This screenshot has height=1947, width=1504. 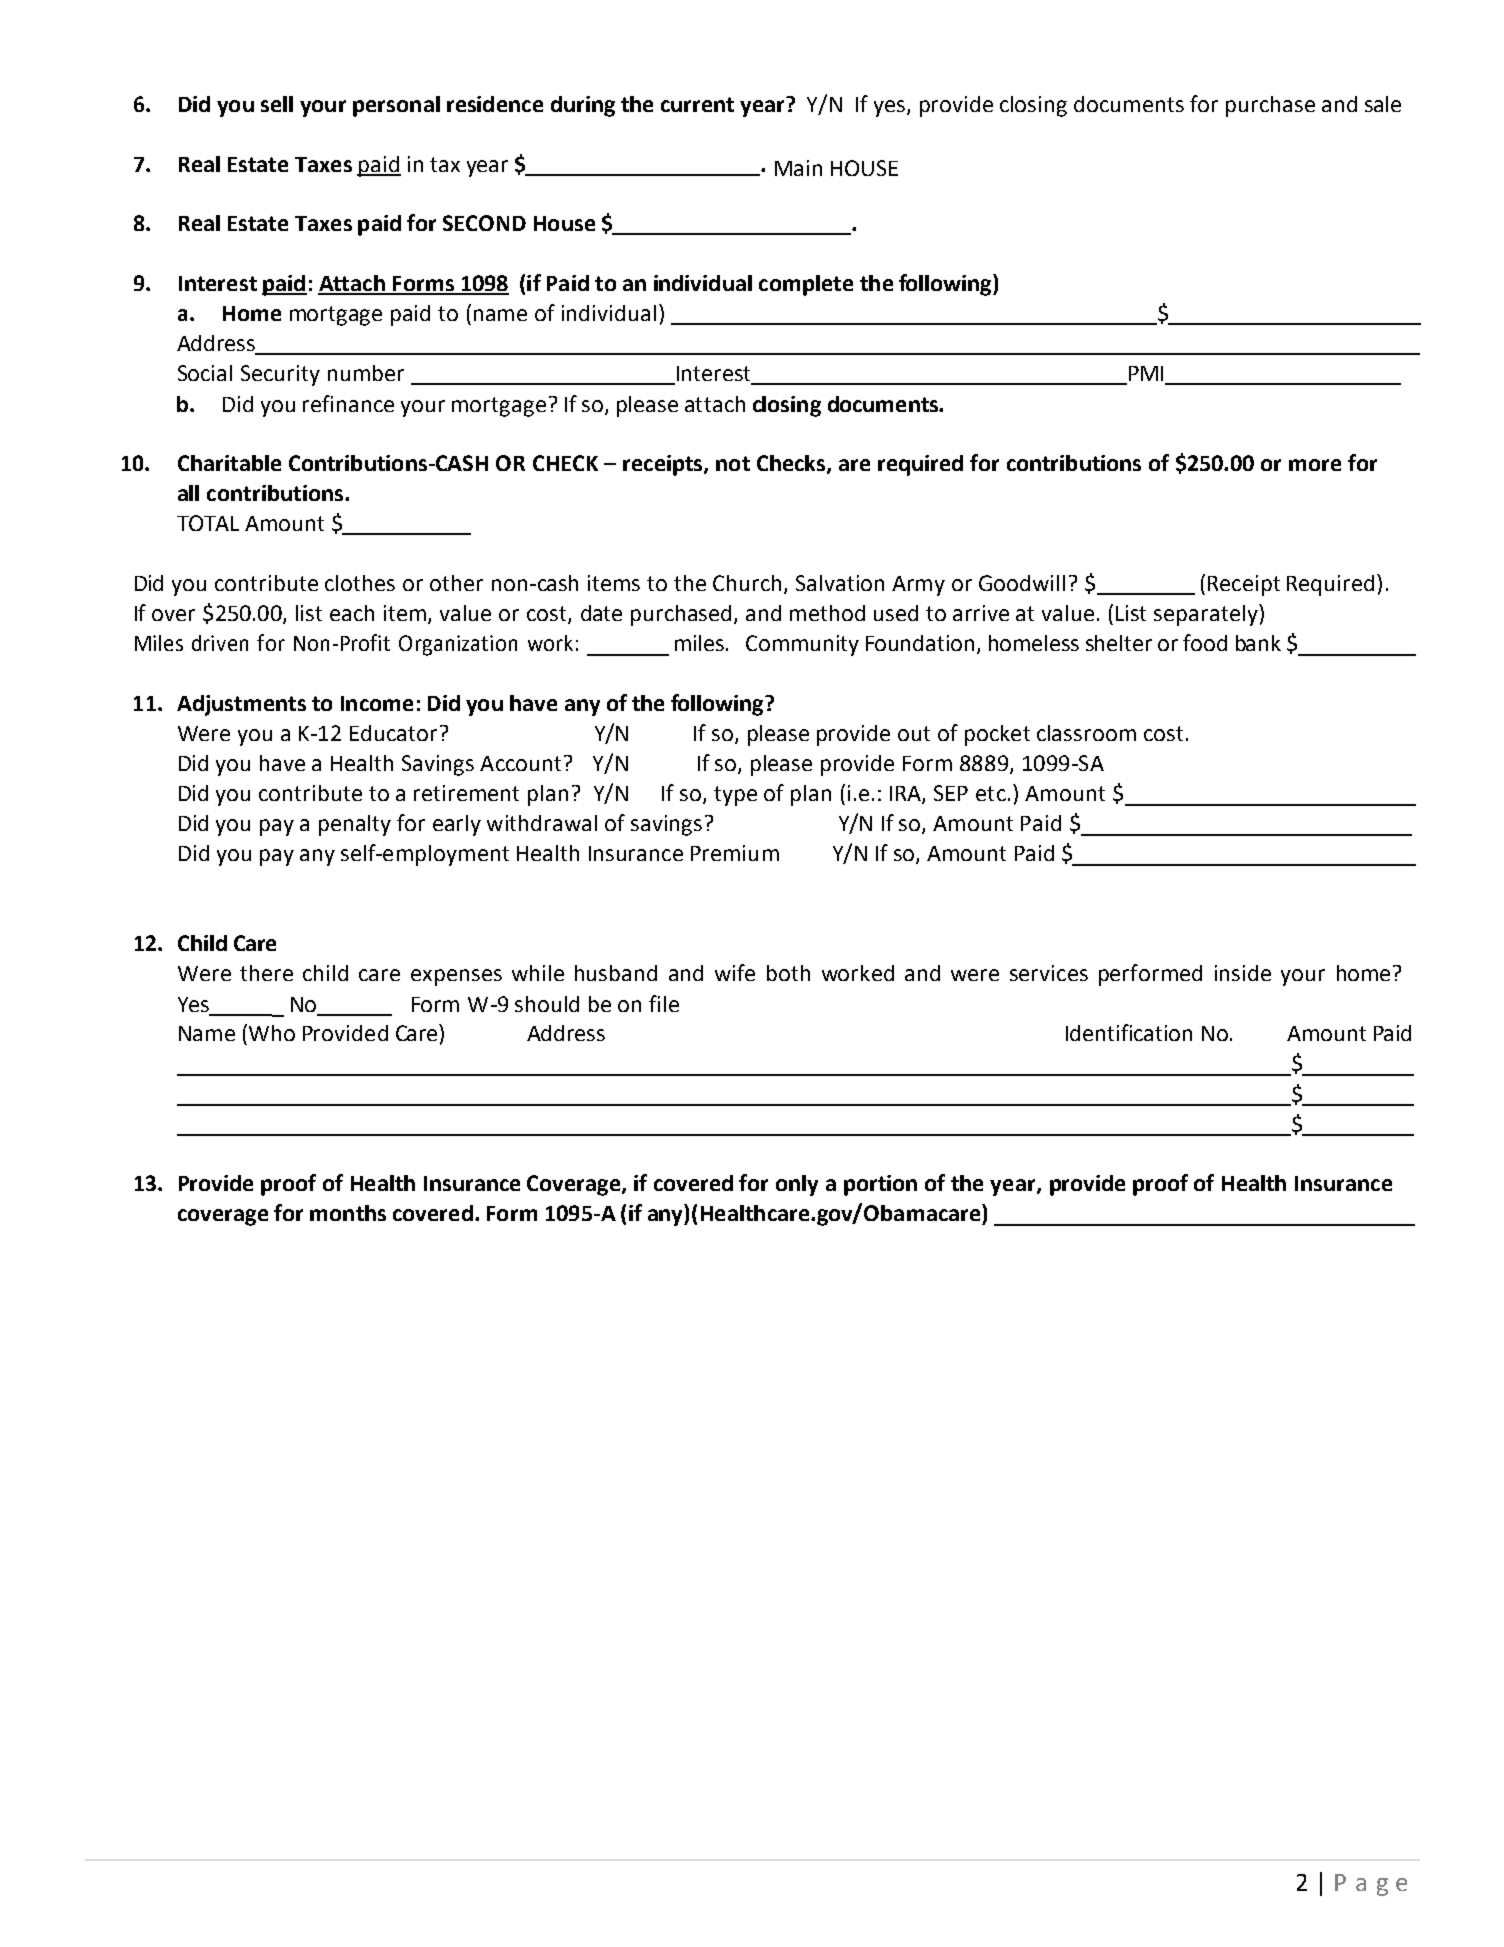 I want to click on Identification, so click(x=1129, y=1032).
